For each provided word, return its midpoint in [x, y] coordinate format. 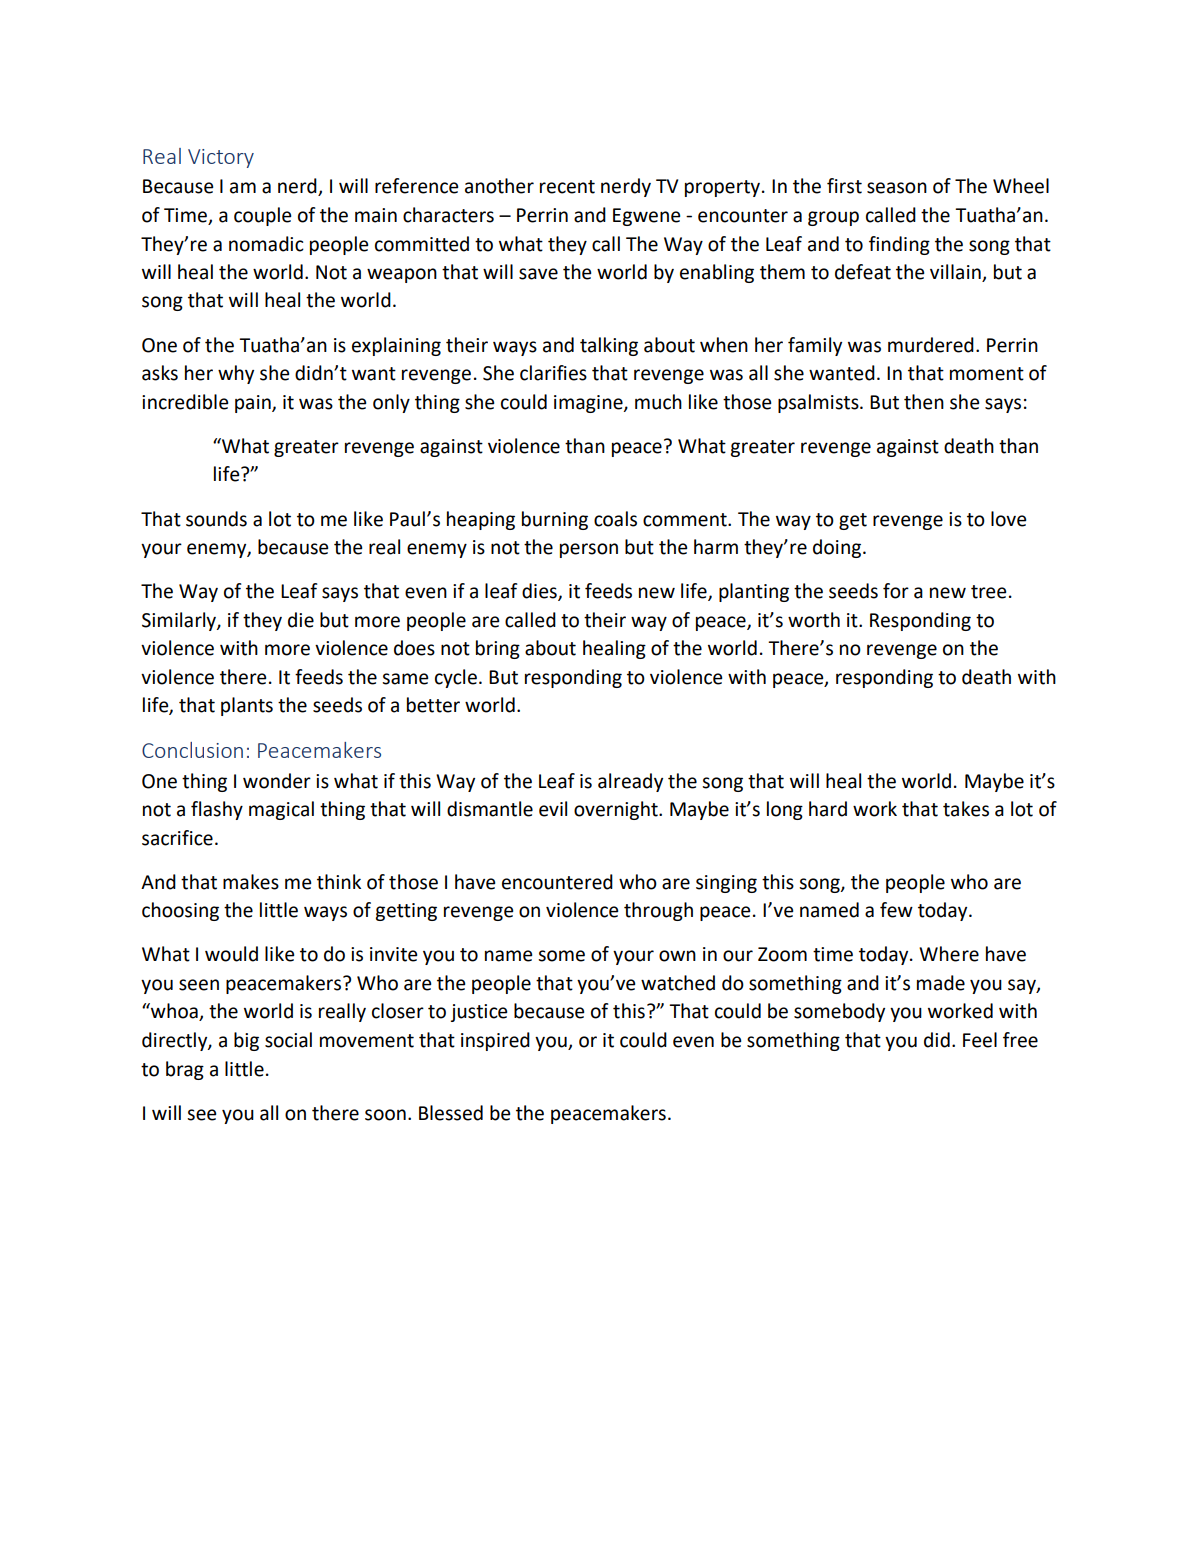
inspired [495, 1041]
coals [615, 519]
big [246, 1041]
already [630, 782]
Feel [980, 1040]
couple [262, 216]
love [1008, 519]
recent [567, 187]
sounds [216, 519]
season [897, 188]
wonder [277, 781]
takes [966, 809]
